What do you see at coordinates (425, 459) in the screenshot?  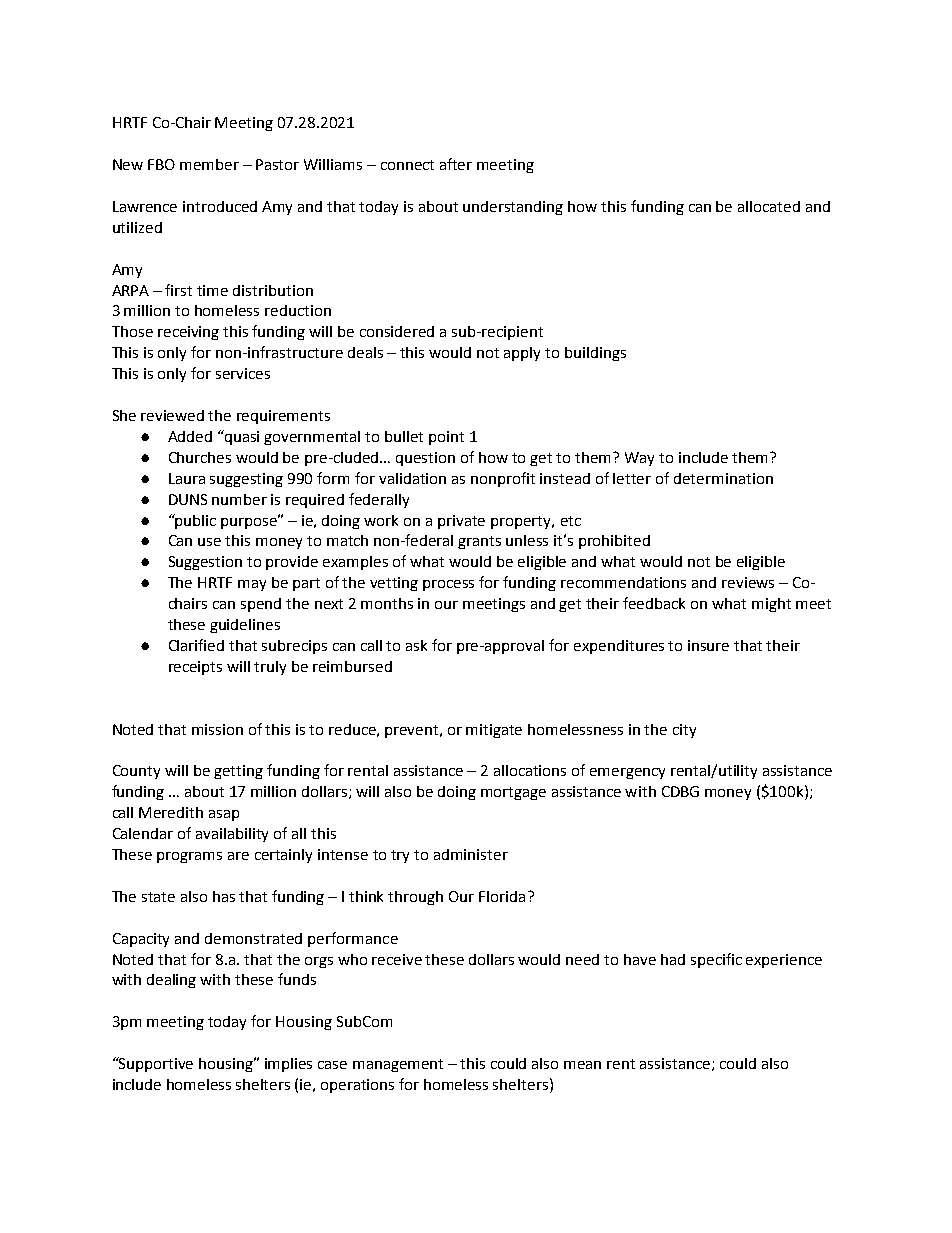 I see `question` at bounding box center [425, 459].
